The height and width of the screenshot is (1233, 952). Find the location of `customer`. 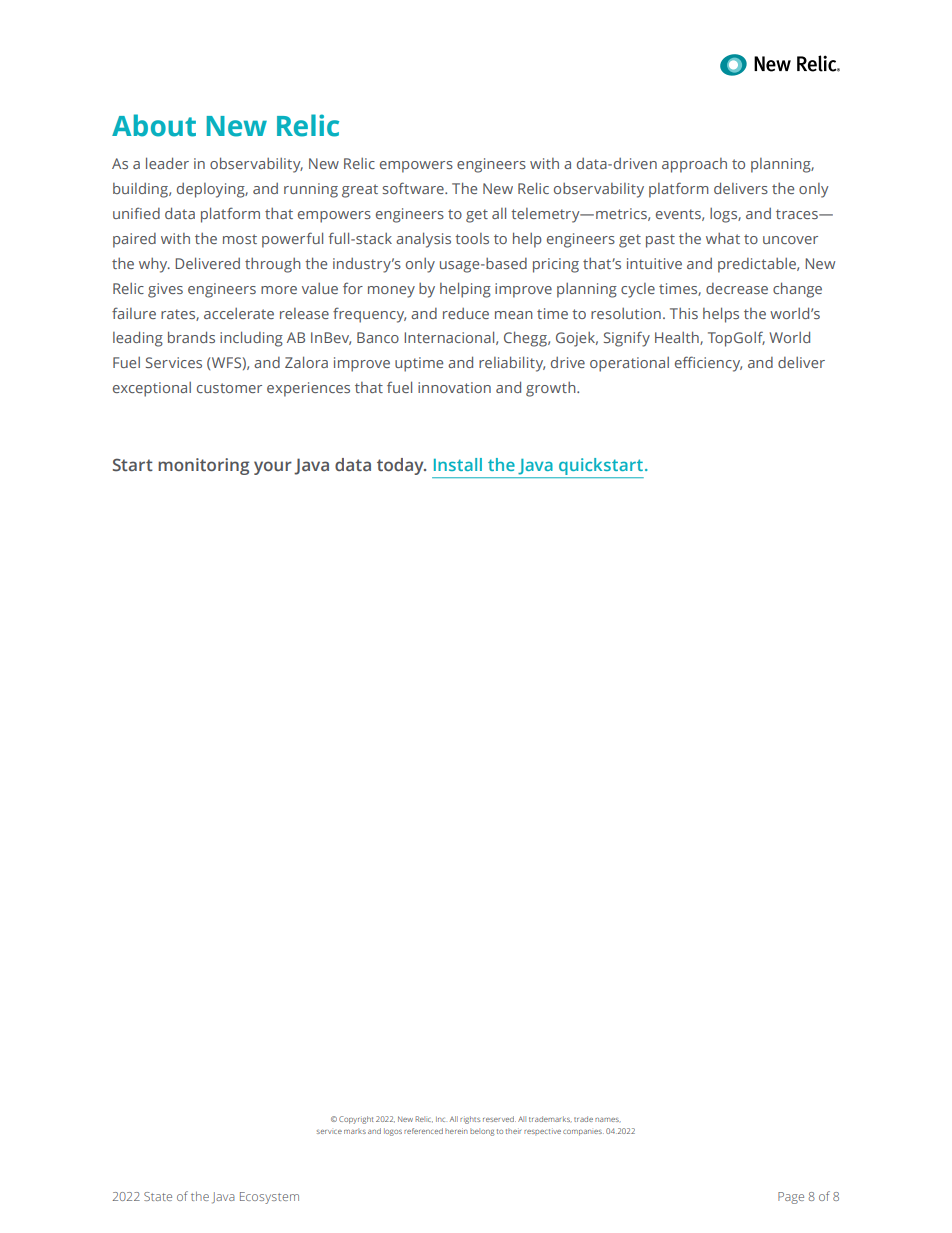

customer is located at coordinates (229, 388).
